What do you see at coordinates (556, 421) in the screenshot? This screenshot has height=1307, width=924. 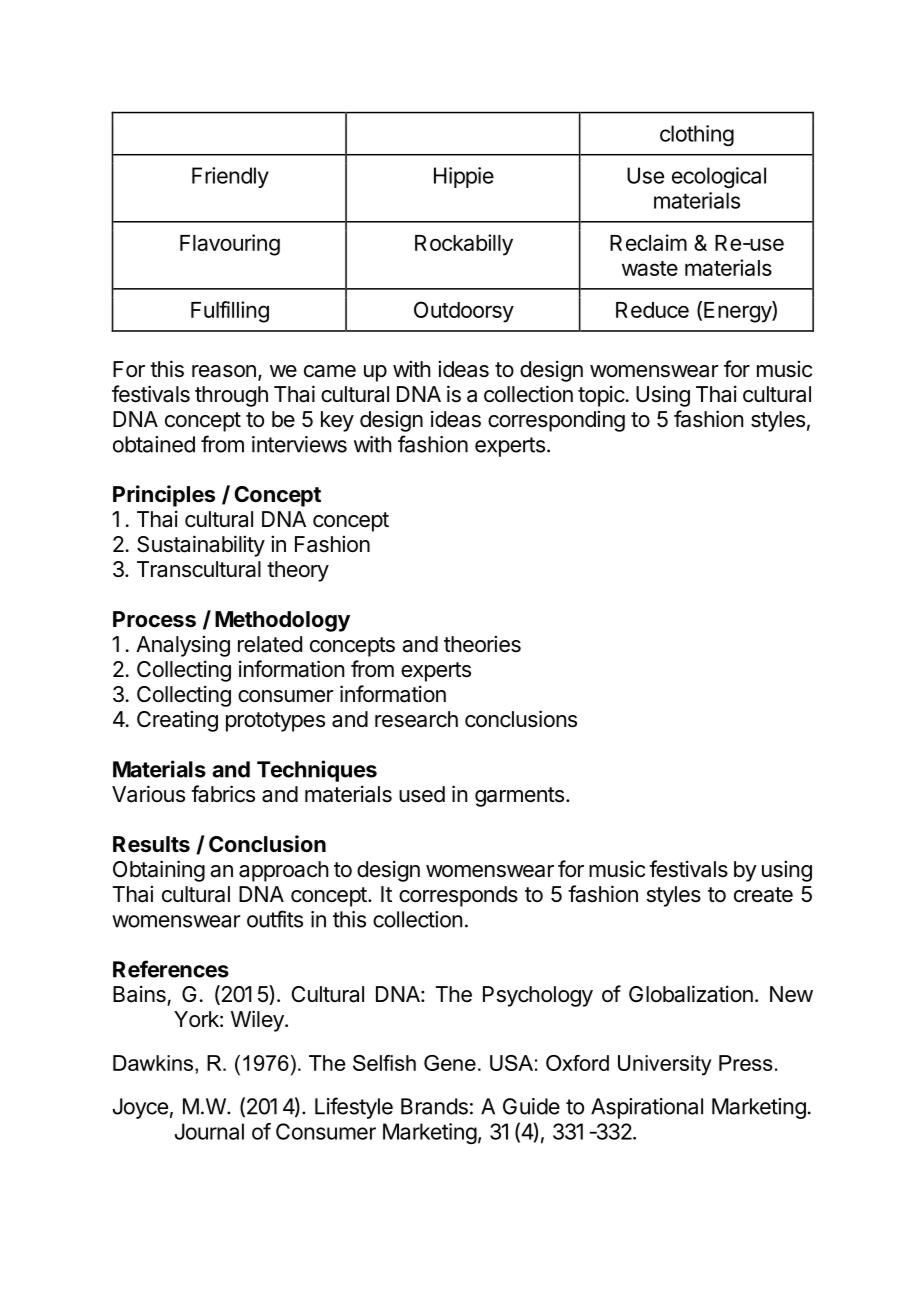 I see `corresponding` at bounding box center [556, 421].
